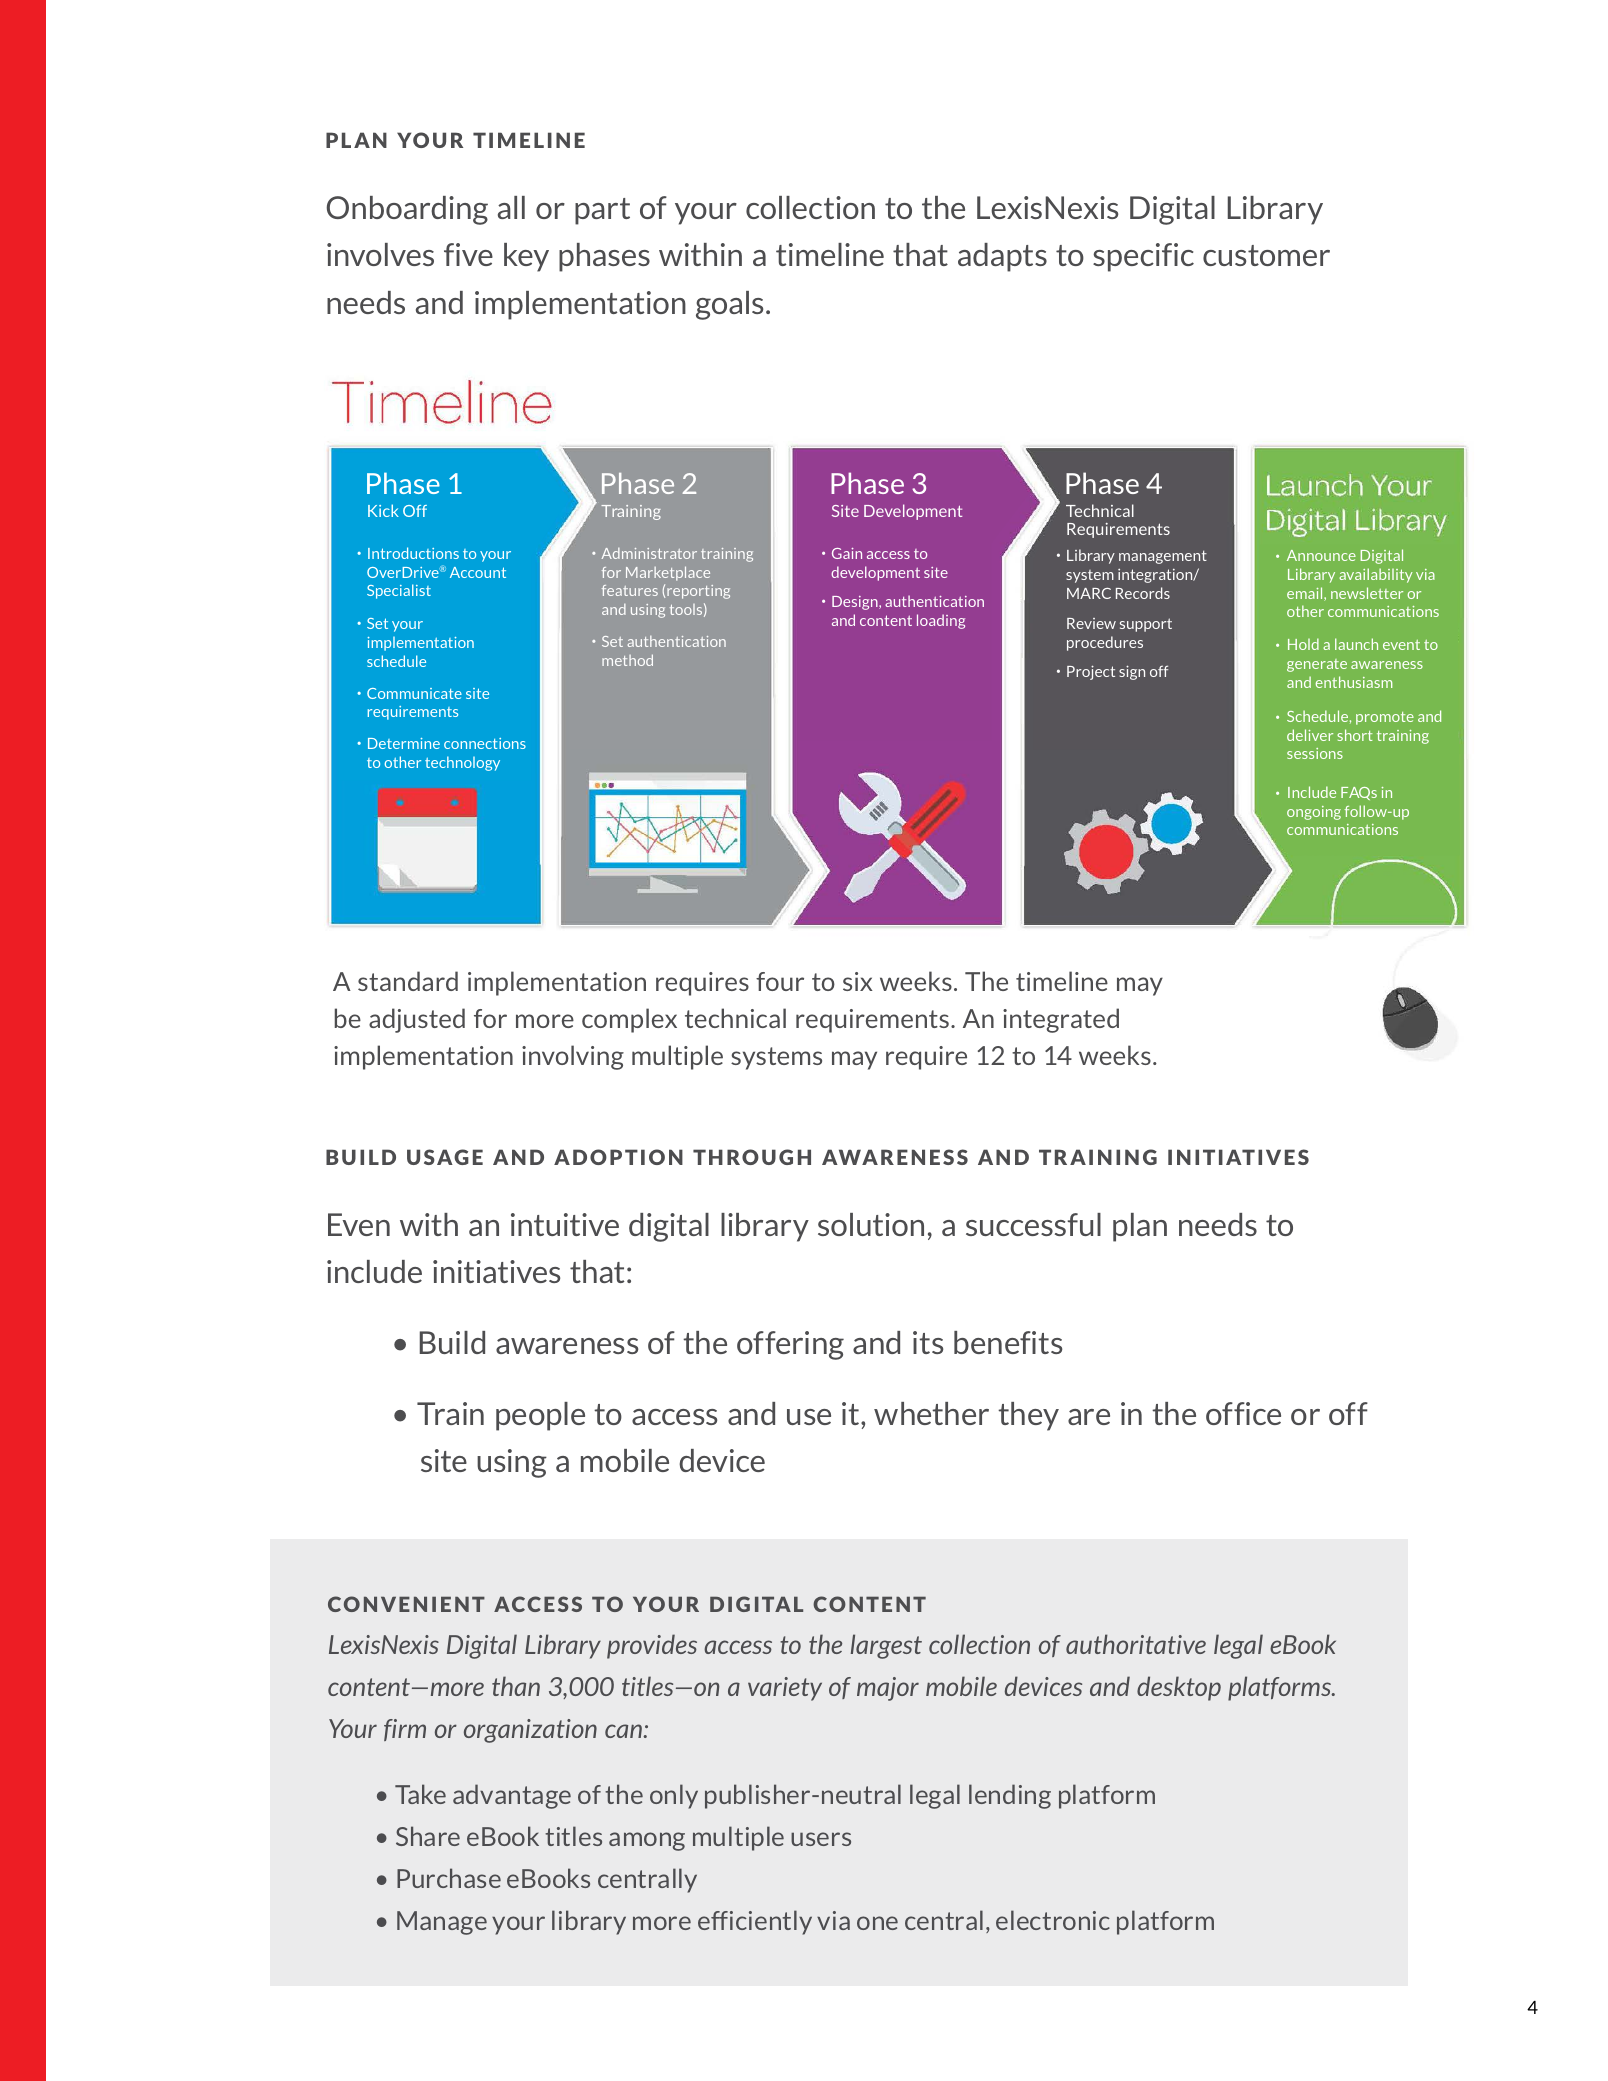 This screenshot has width=1608, height=2081. I want to click on standard, so click(408, 981).
